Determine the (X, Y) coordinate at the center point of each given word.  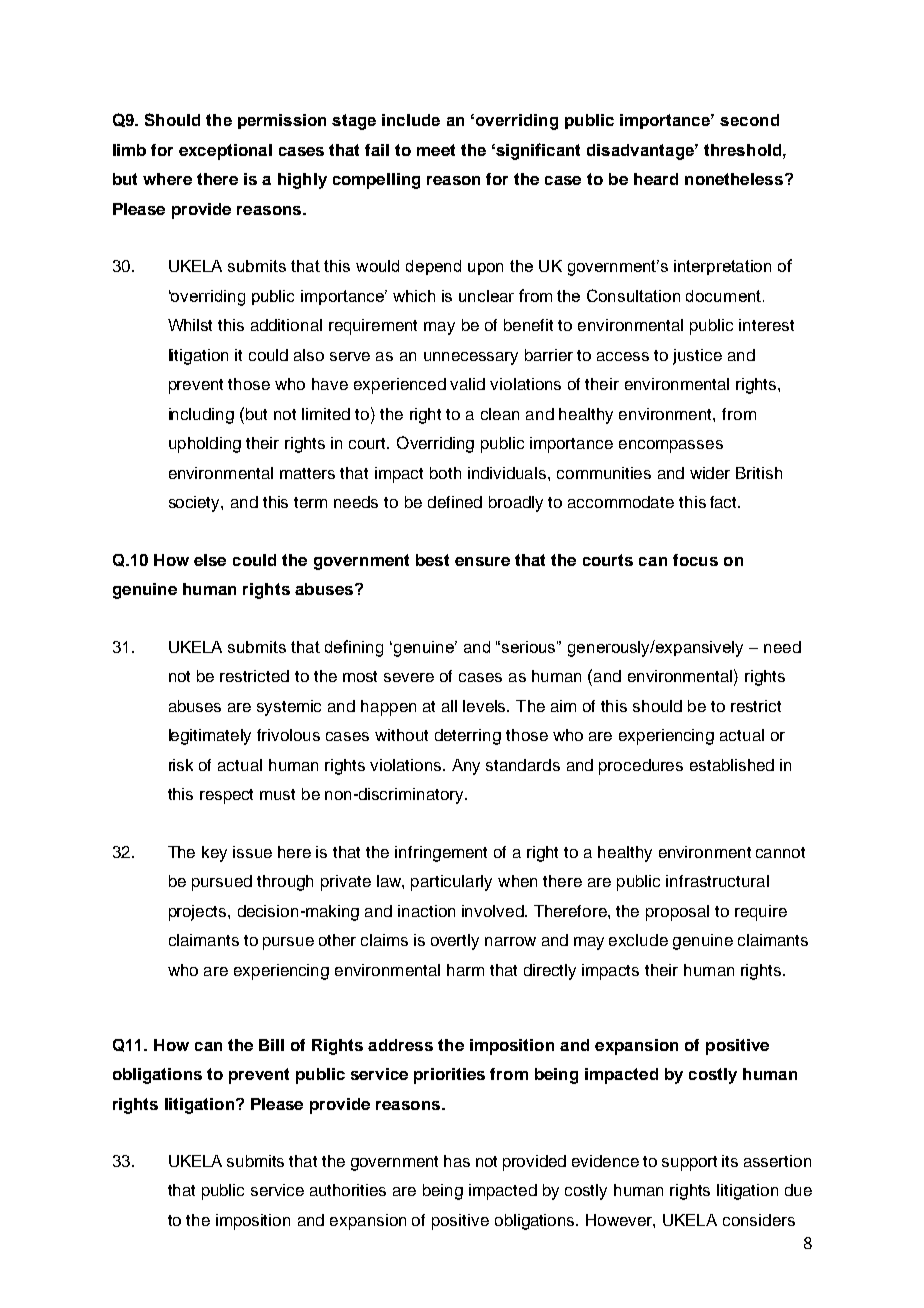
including (201, 416)
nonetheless (735, 179)
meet (436, 150)
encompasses (671, 446)
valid (467, 384)
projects (199, 913)
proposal (677, 913)
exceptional (225, 152)
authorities (348, 1190)
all (449, 706)
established (732, 765)
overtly (455, 942)
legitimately (210, 737)
